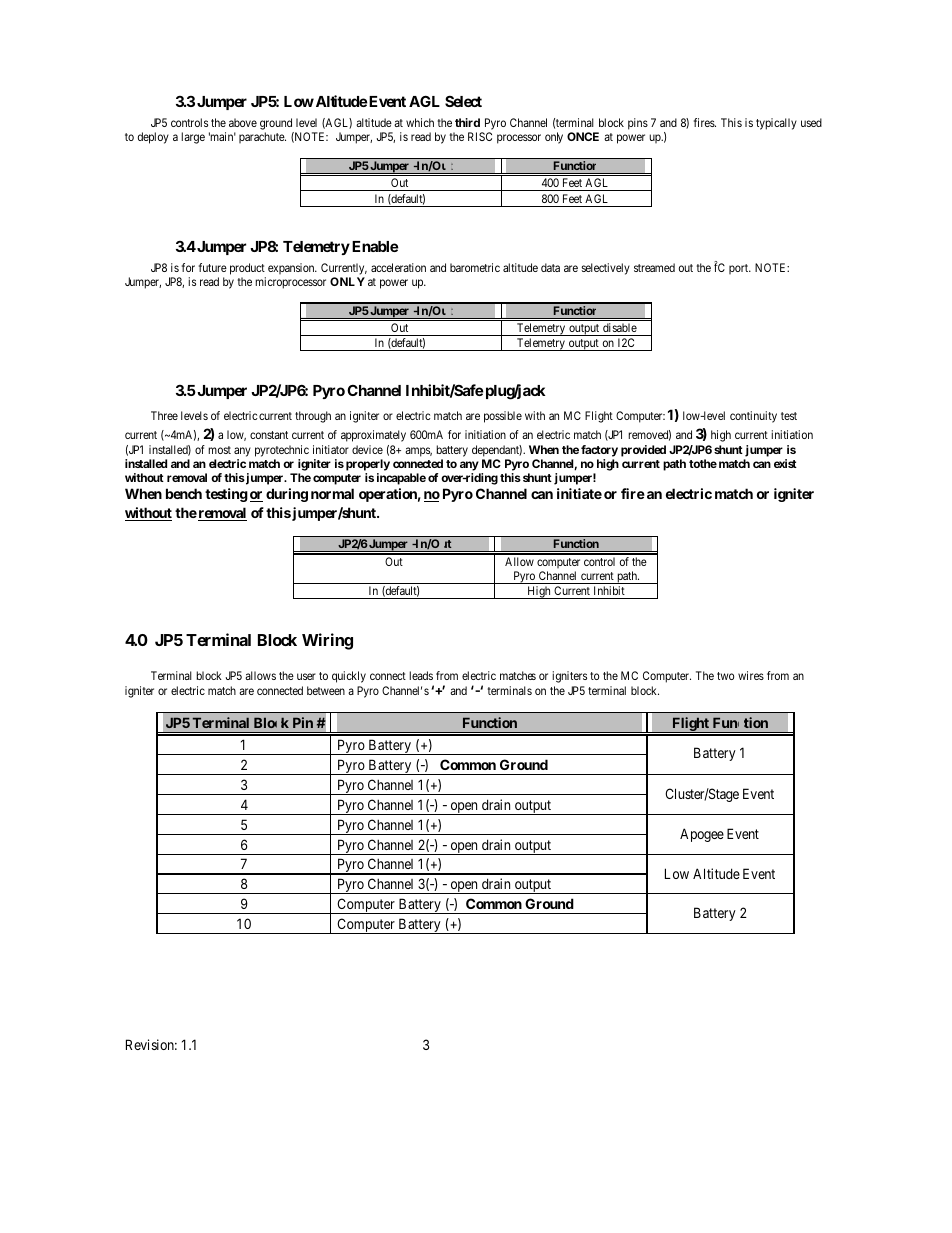 The height and width of the document is (1233, 952). Describe the element at coordinates (164, 415) in the document. I see `Three` at that location.
